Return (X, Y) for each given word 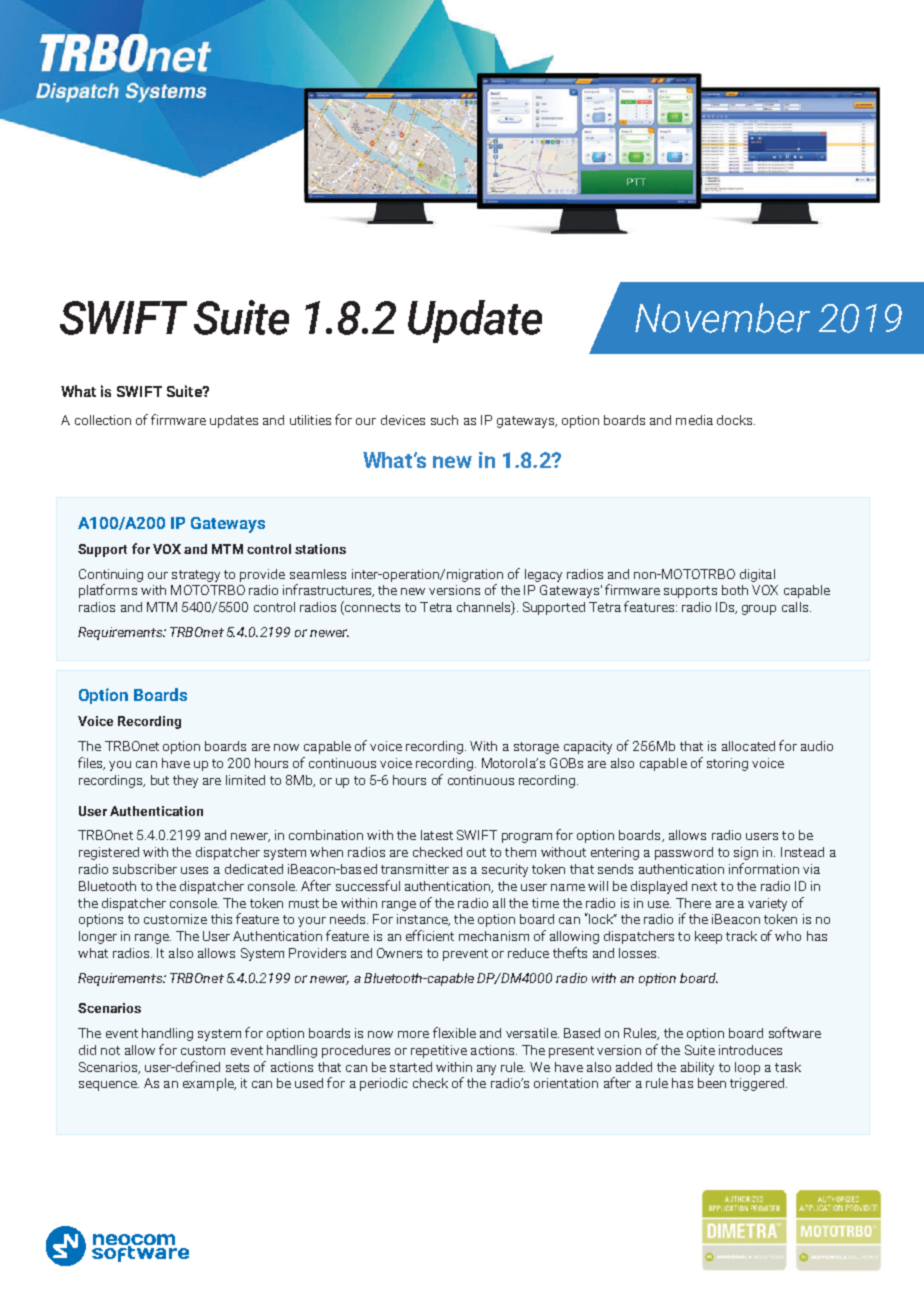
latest (437, 835)
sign (746, 853)
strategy (196, 576)
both (735, 590)
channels (485, 608)
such (444, 420)
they (185, 781)
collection (103, 420)
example (209, 1084)
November (722, 318)
